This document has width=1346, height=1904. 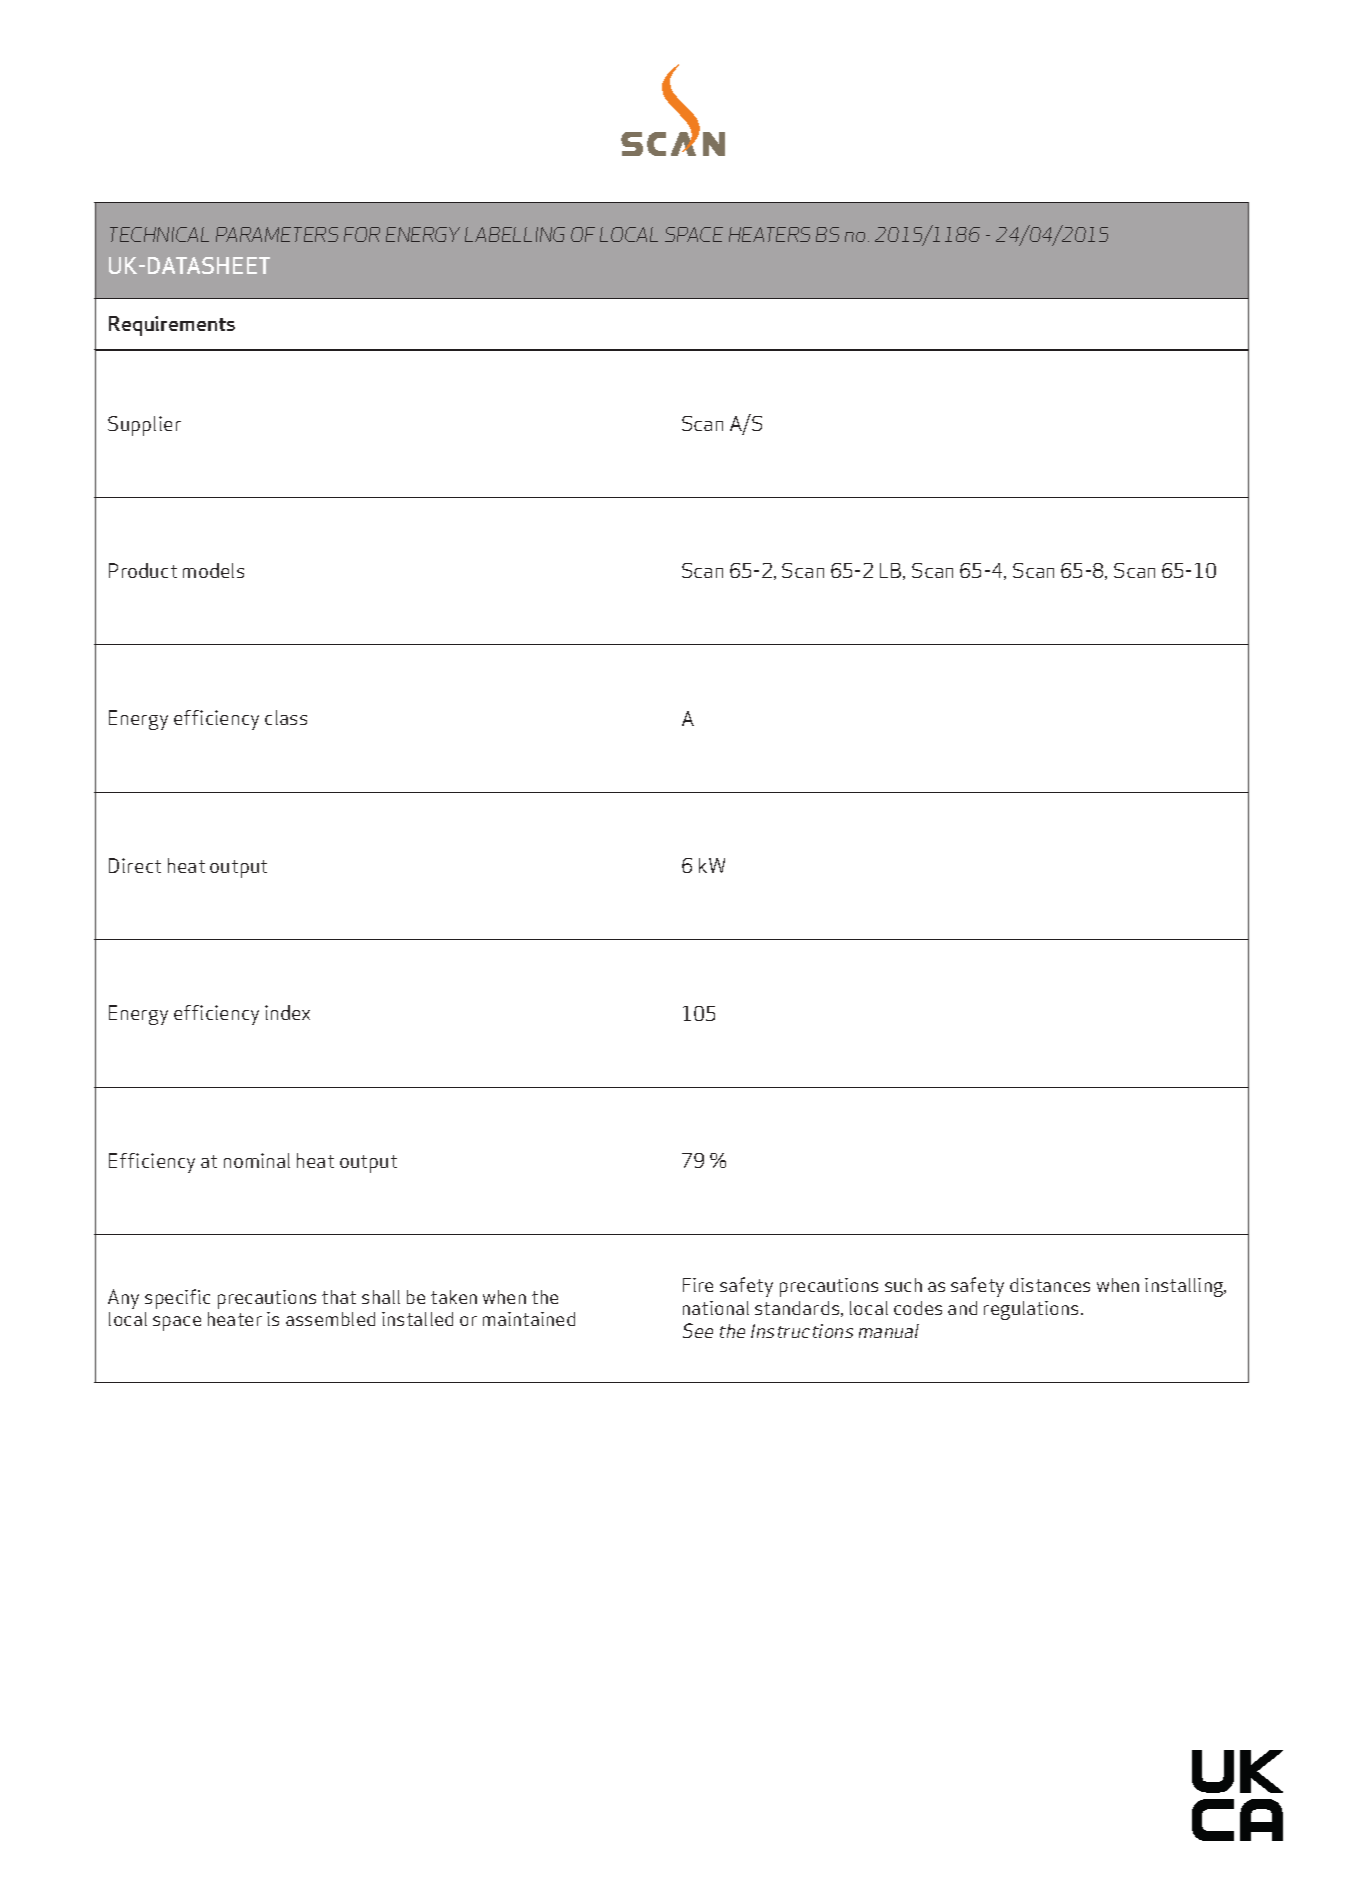 What do you see at coordinates (177, 1299) in the document?
I see `specific` at bounding box center [177, 1299].
